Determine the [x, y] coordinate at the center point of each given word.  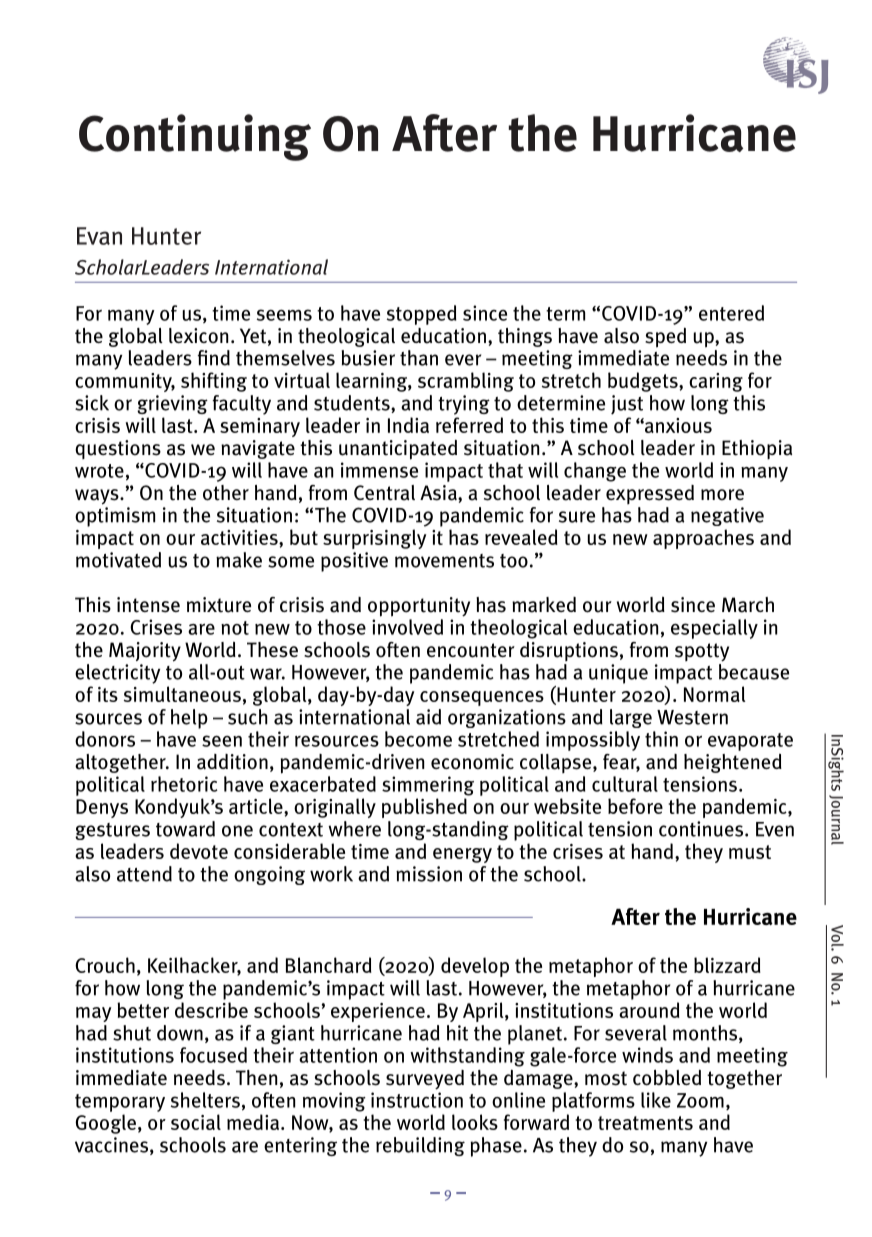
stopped [421, 315]
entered [731, 313]
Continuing [195, 137]
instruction [417, 1100]
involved [407, 627]
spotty [702, 652]
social [196, 1122]
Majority [145, 652]
